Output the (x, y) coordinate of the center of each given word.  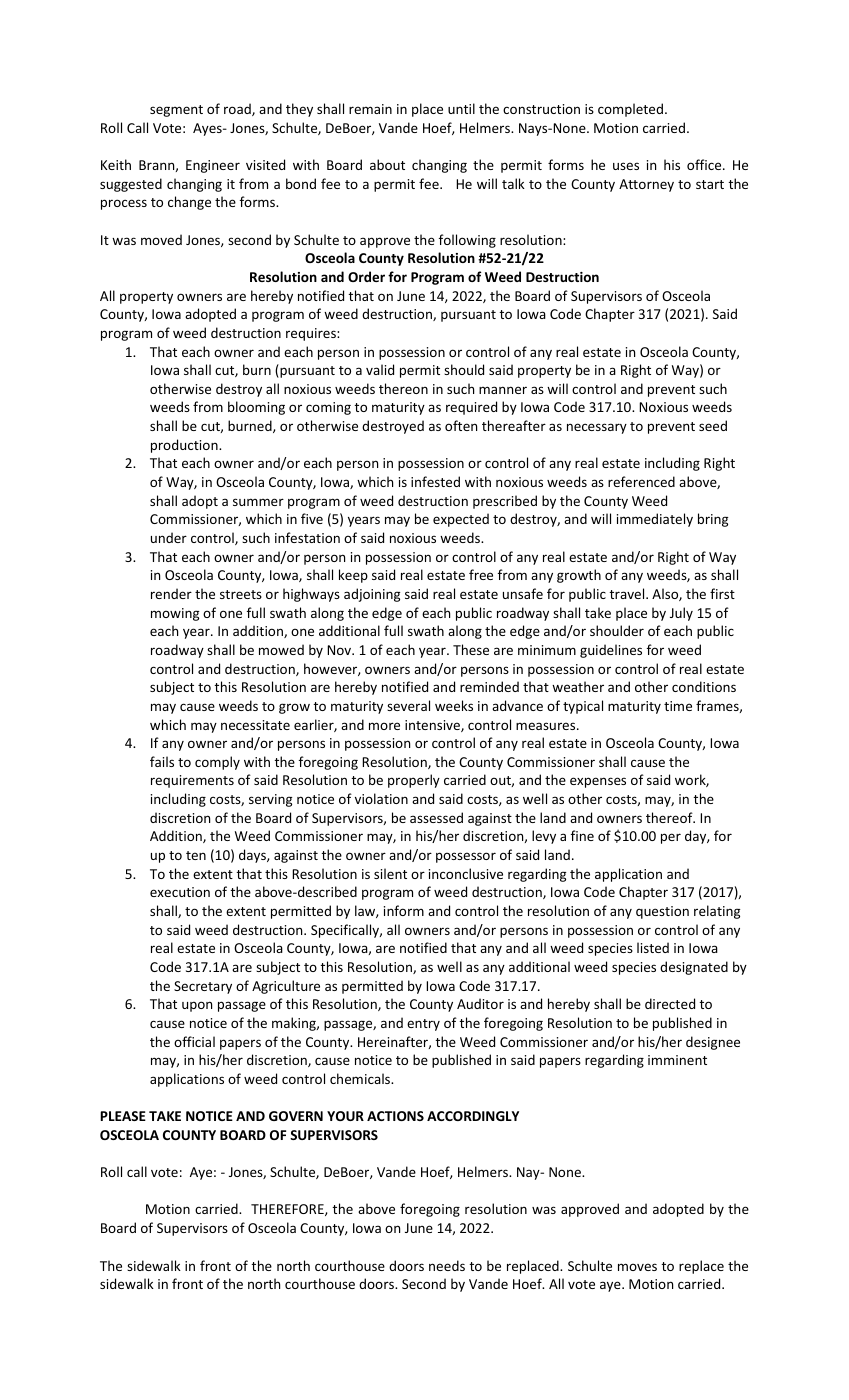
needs (447, 1265)
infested (435, 481)
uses (626, 166)
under (169, 537)
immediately (655, 520)
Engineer (213, 166)
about (387, 164)
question (662, 912)
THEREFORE (288, 1210)
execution (180, 892)
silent (390, 873)
